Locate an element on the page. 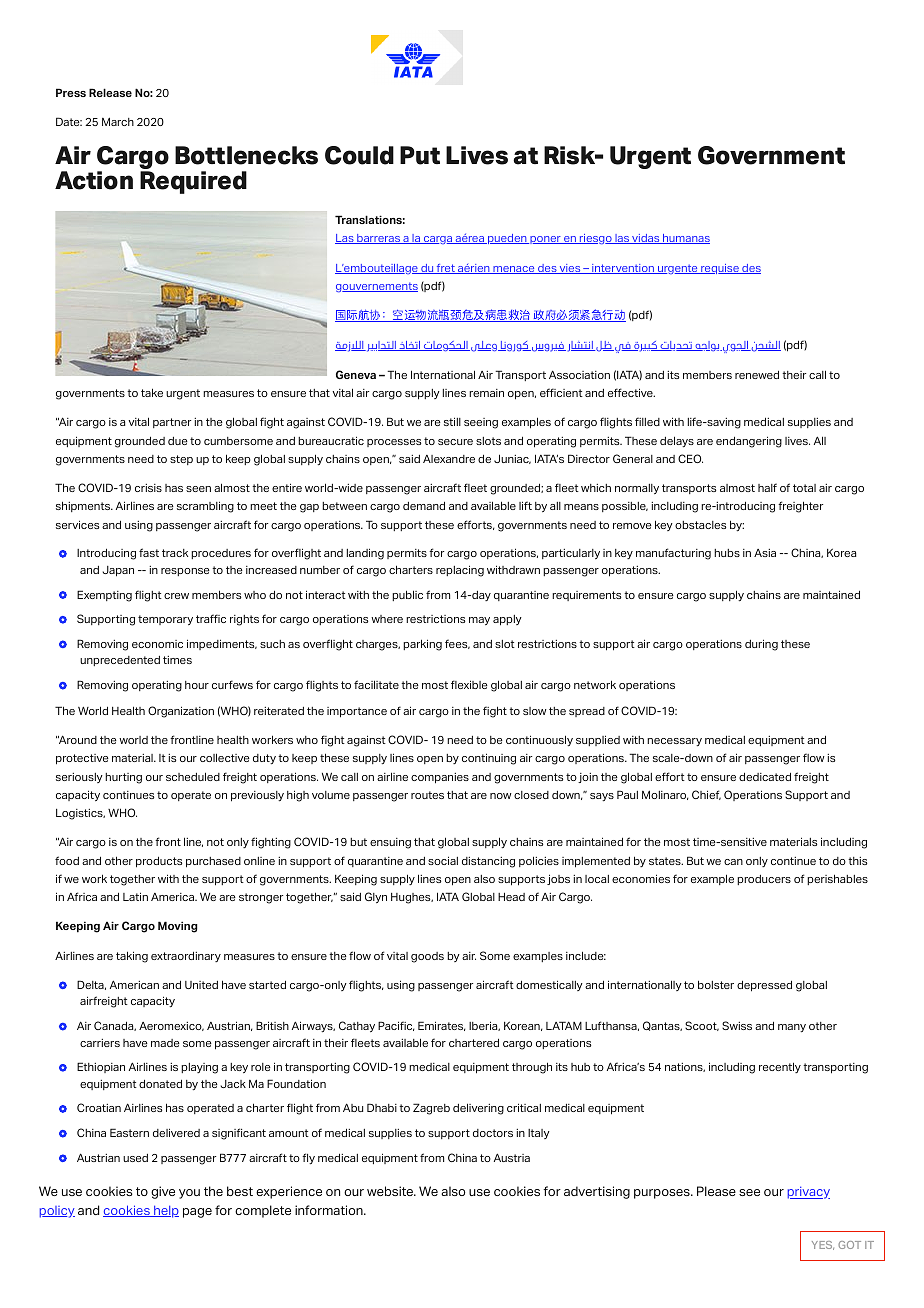  website is located at coordinates (391, 1191).
